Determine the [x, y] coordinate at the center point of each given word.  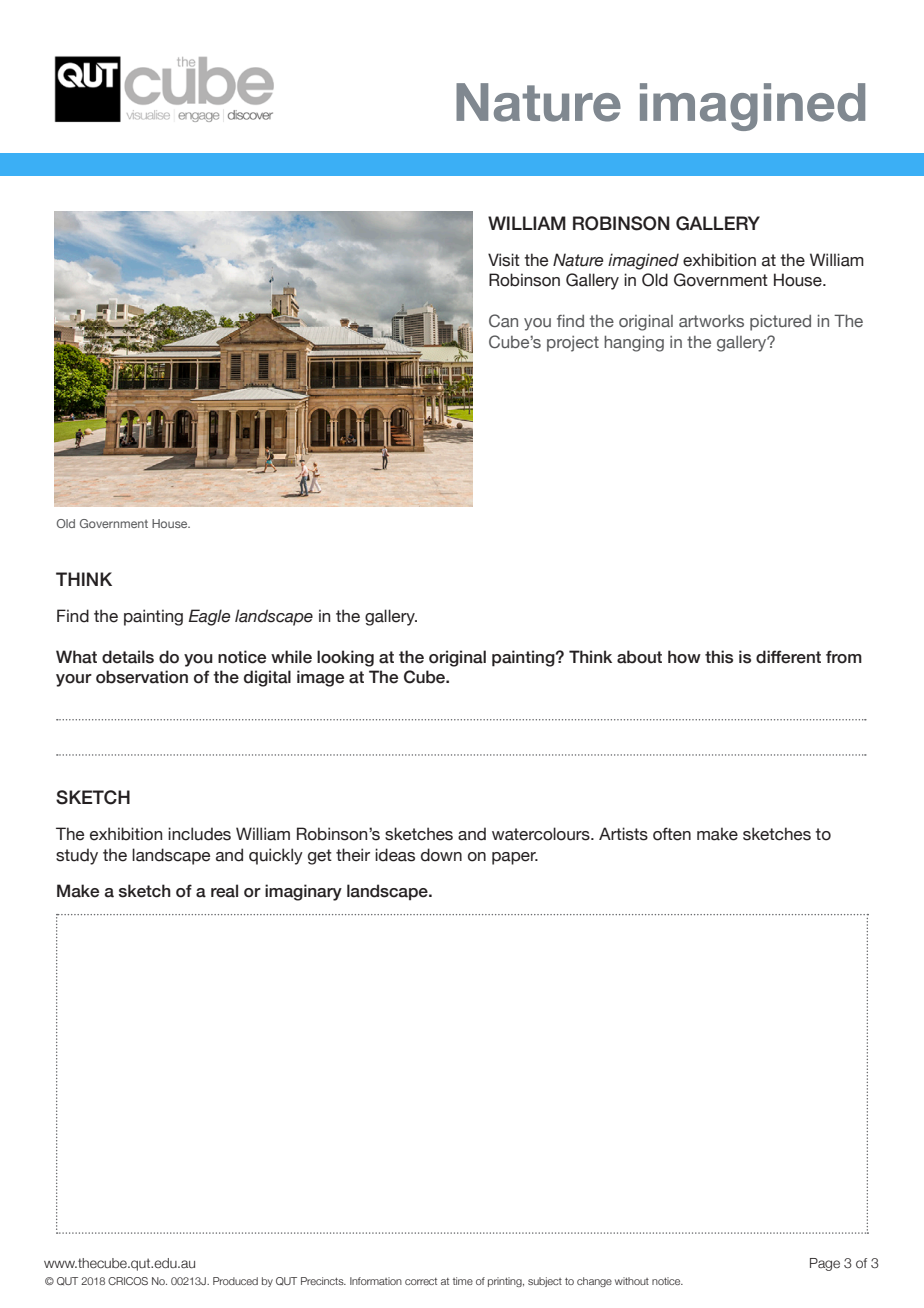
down [441, 855]
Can [503, 320]
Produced [235, 1281]
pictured [780, 323]
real [224, 891]
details [128, 657]
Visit [504, 260]
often [672, 834]
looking [345, 658]
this [719, 657]
